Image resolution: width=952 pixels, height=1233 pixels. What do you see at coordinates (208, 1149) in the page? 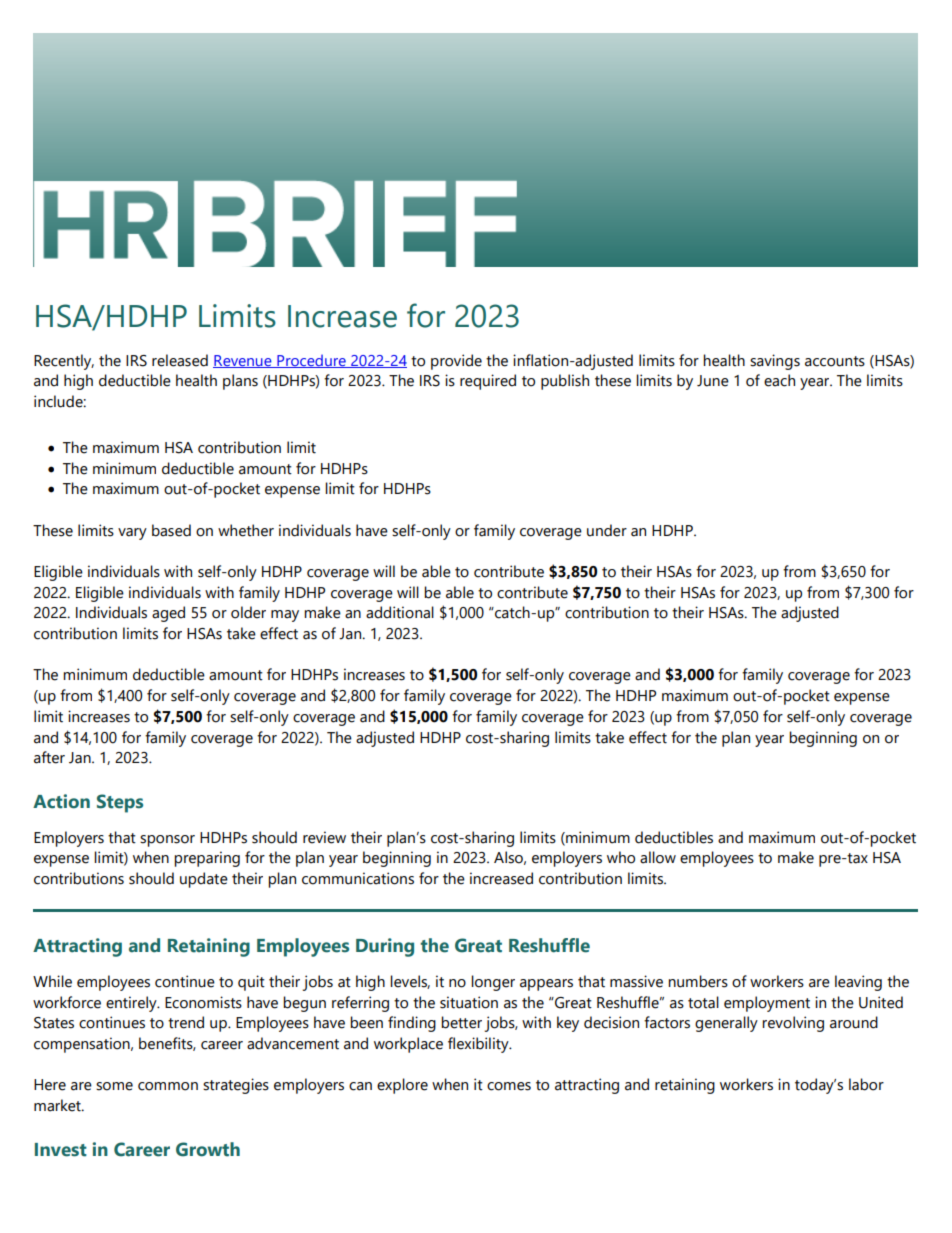
I see `Growth` at bounding box center [208, 1149].
